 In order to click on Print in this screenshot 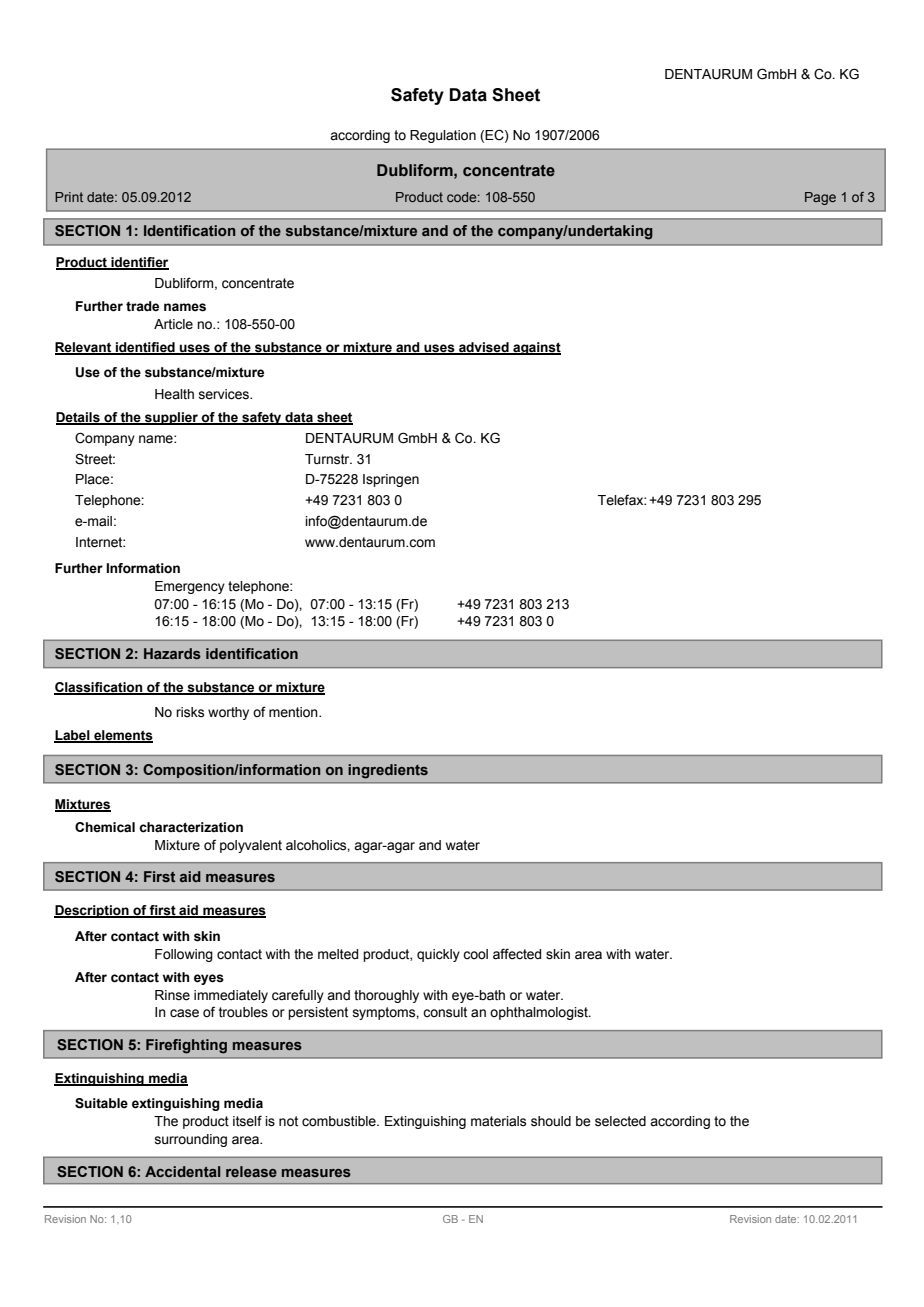, I will do `click(69, 197)`.
